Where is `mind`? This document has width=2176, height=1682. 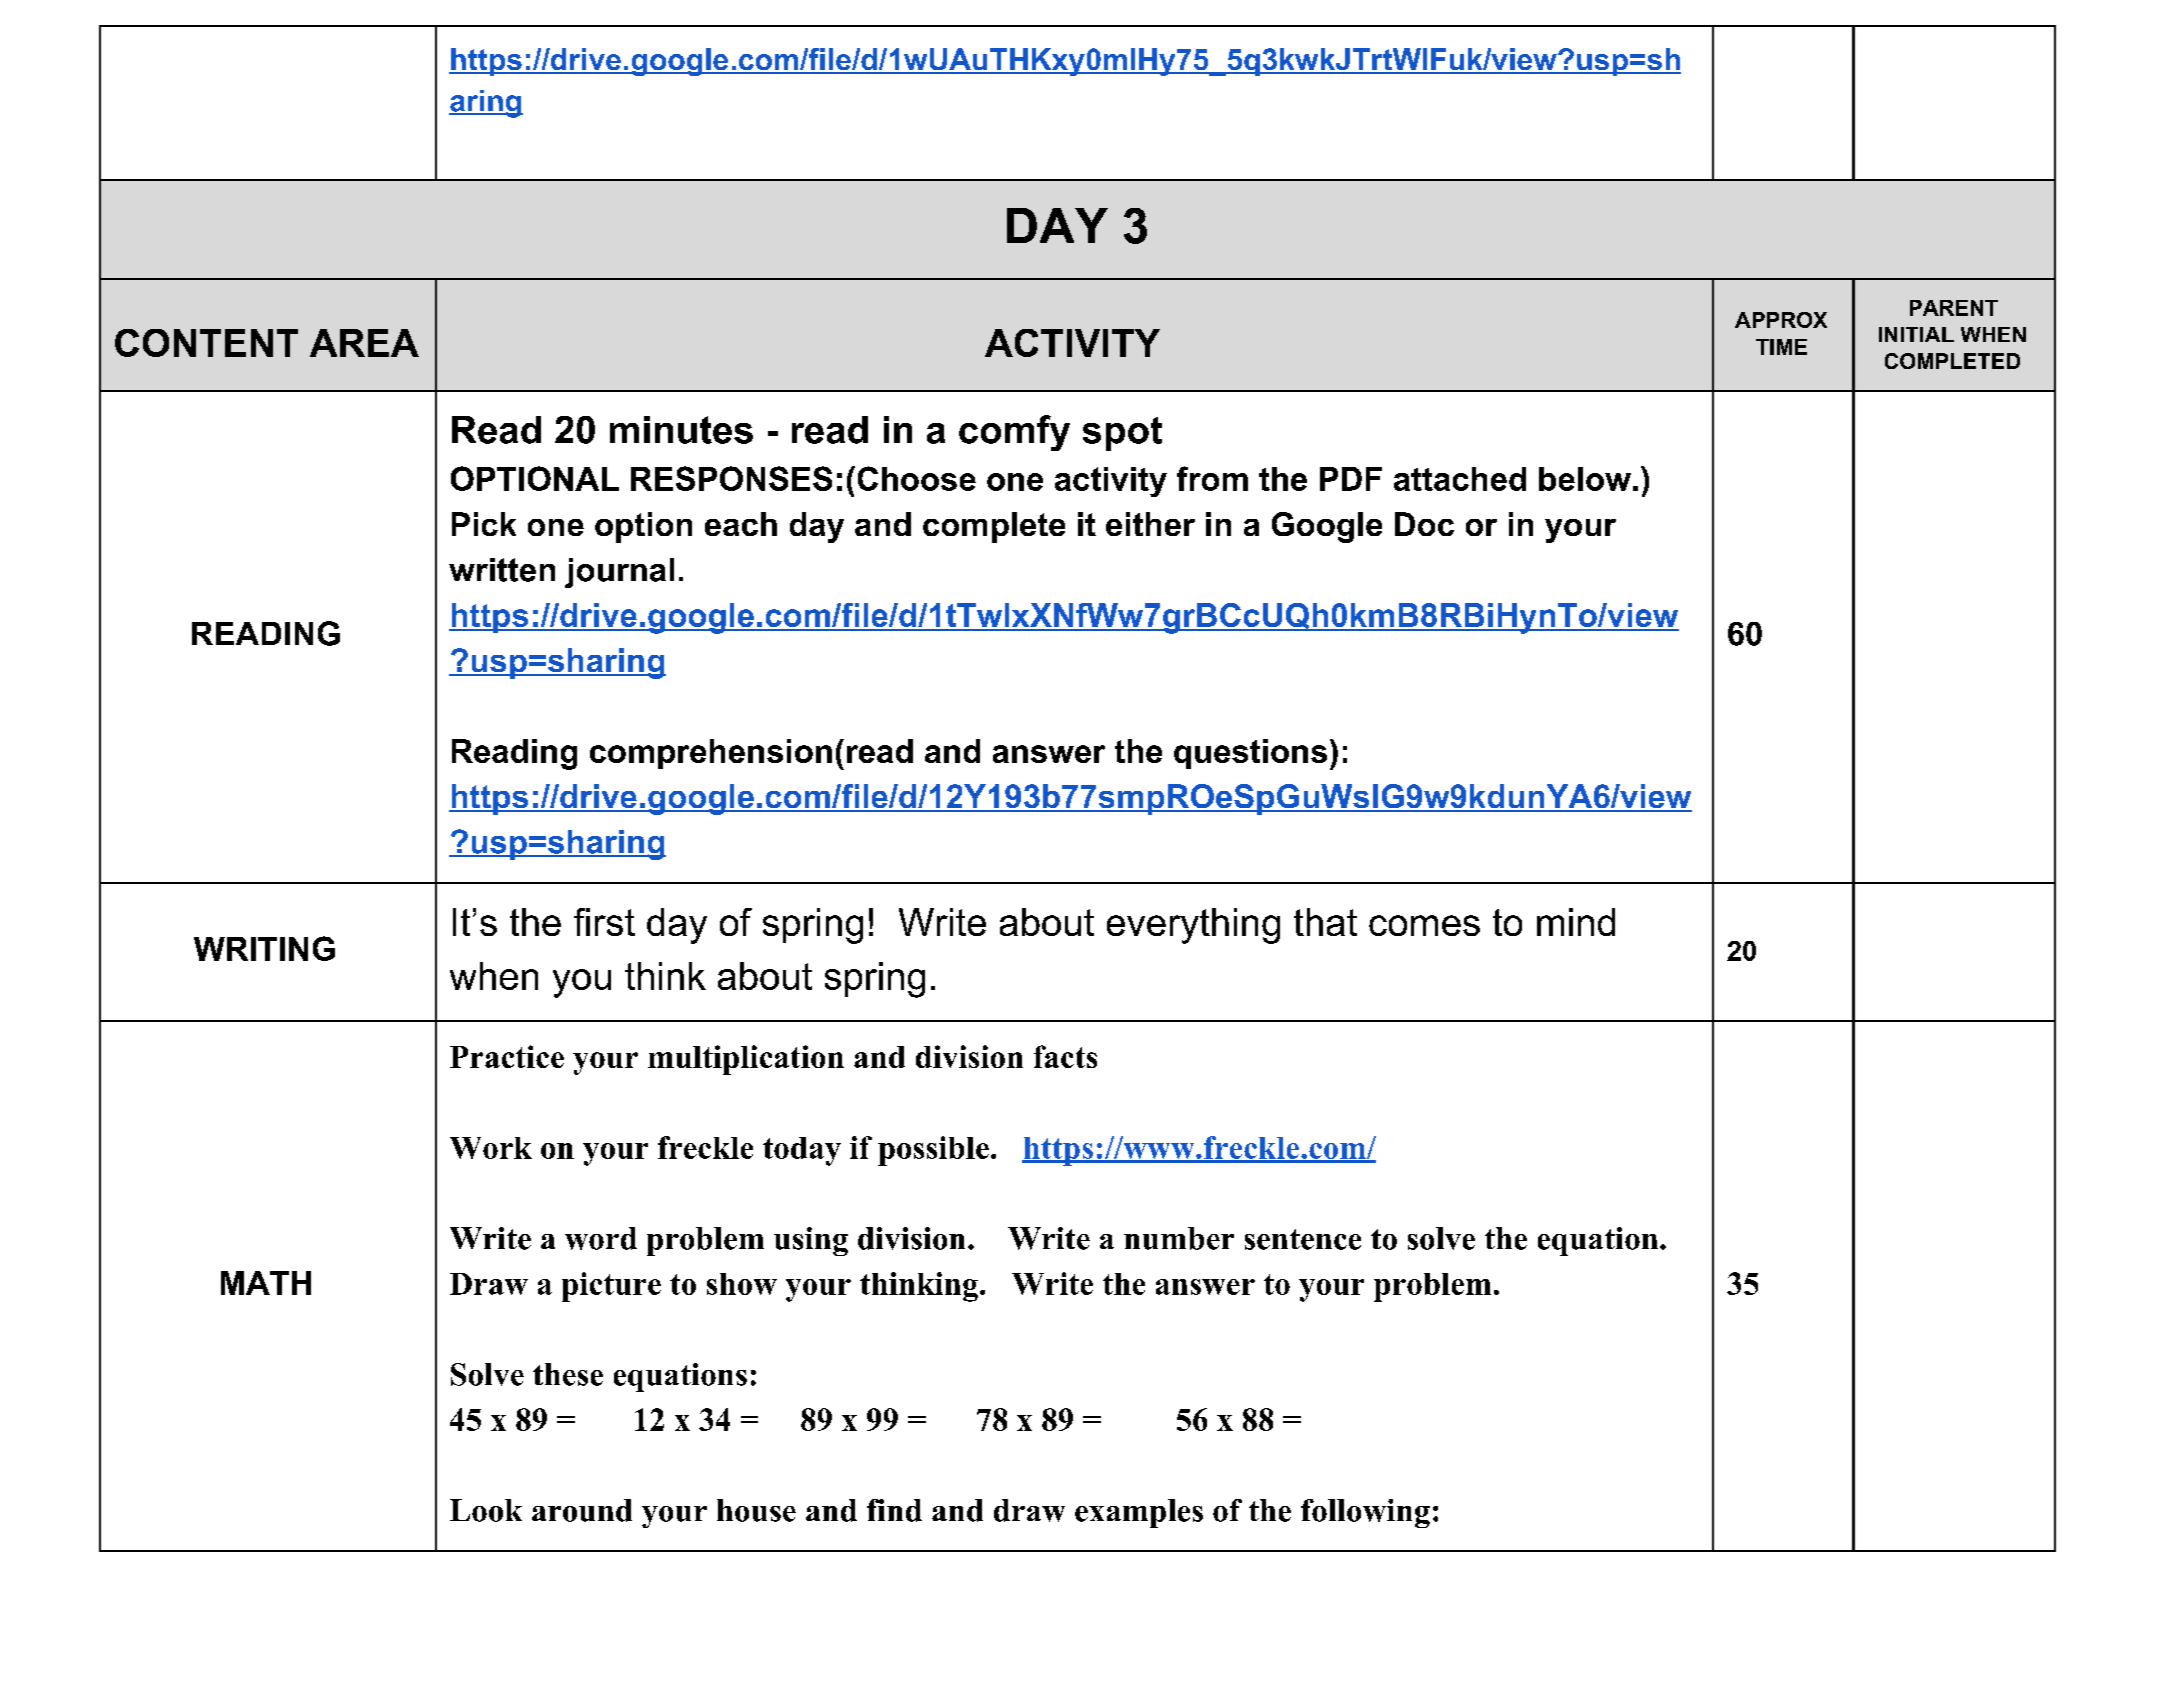 mind is located at coordinates (1576, 922).
